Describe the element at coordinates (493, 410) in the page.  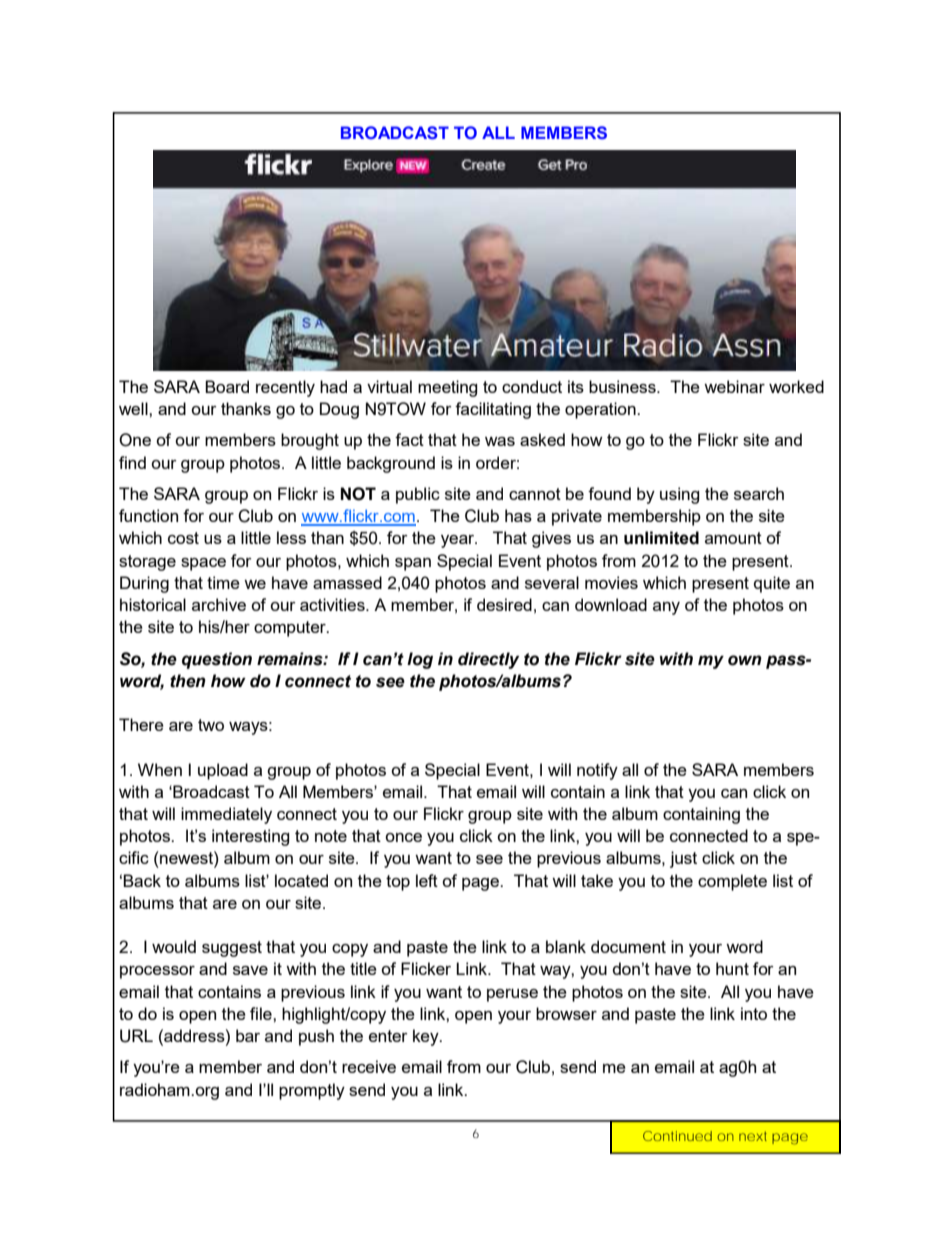
I see `facilitating` at that location.
